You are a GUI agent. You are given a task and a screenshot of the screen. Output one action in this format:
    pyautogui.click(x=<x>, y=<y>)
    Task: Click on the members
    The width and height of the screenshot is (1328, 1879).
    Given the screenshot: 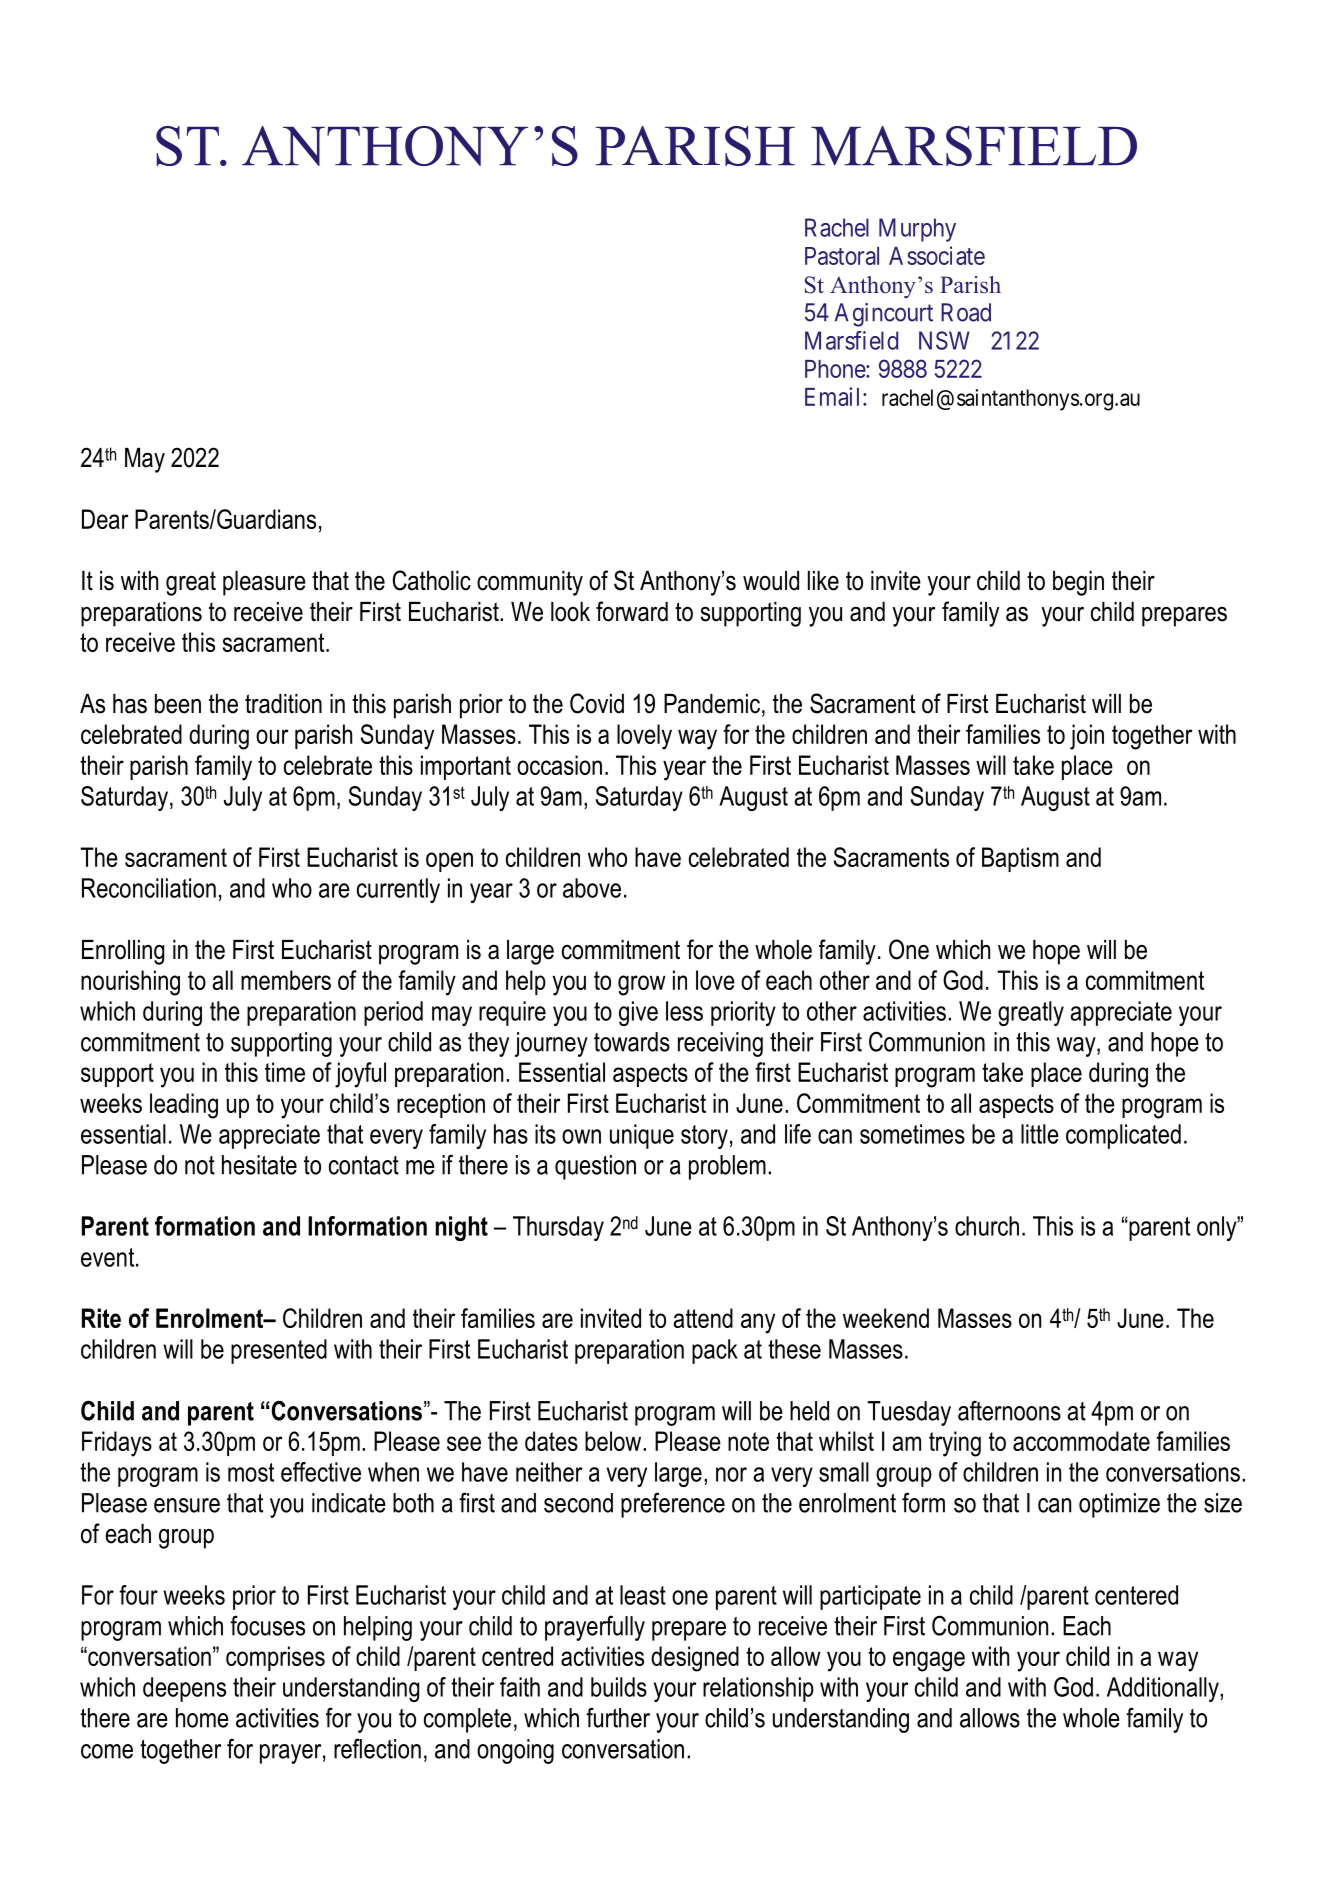 What is the action you would take?
    pyautogui.click(x=286, y=980)
